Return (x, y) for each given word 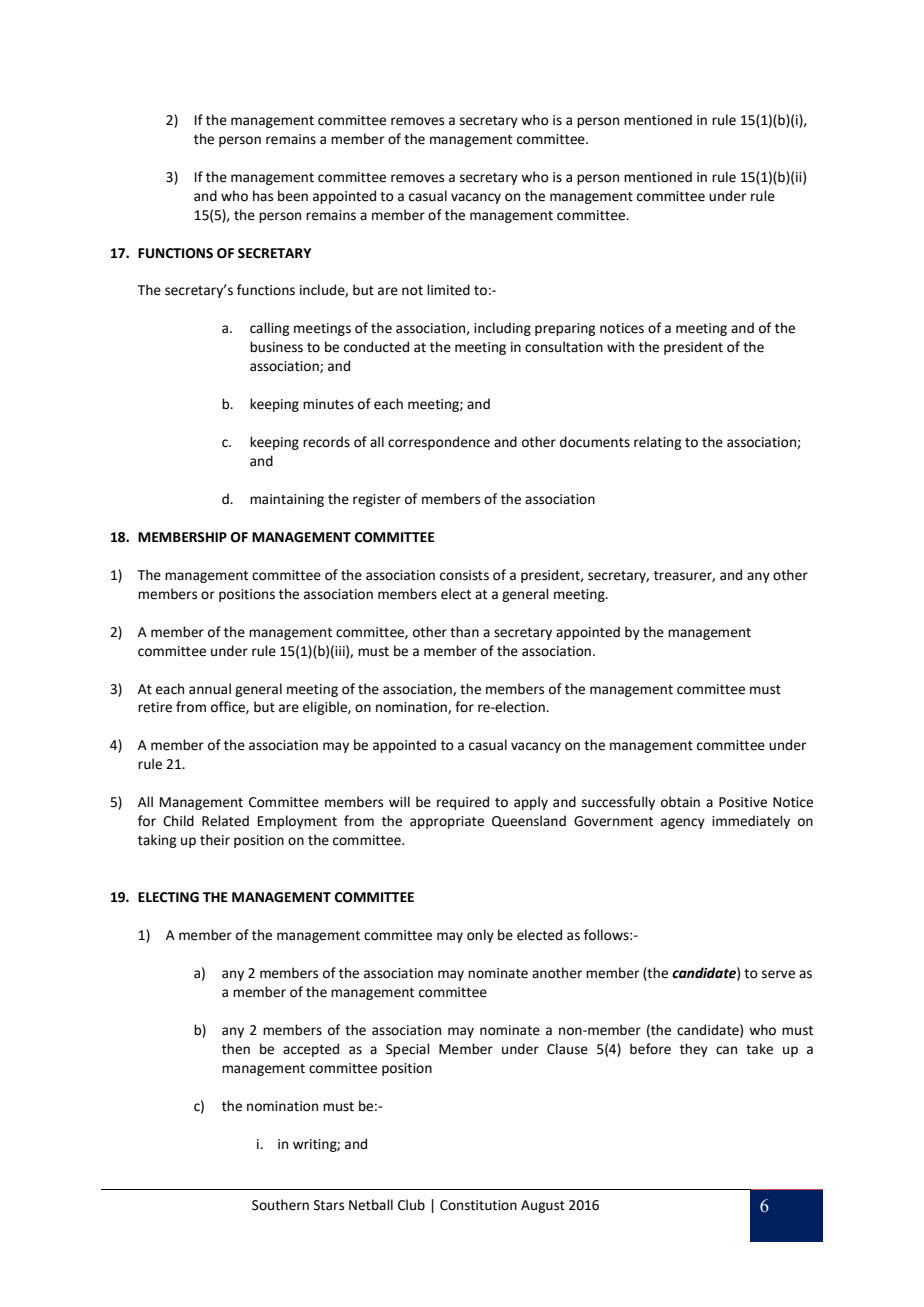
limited (448, 290)
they (694, 1050)
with (620, 347)
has (263, 196)
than (464, 632)
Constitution (478, 1205)
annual (210, 689)
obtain (680, 802)
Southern (280, 1205)
